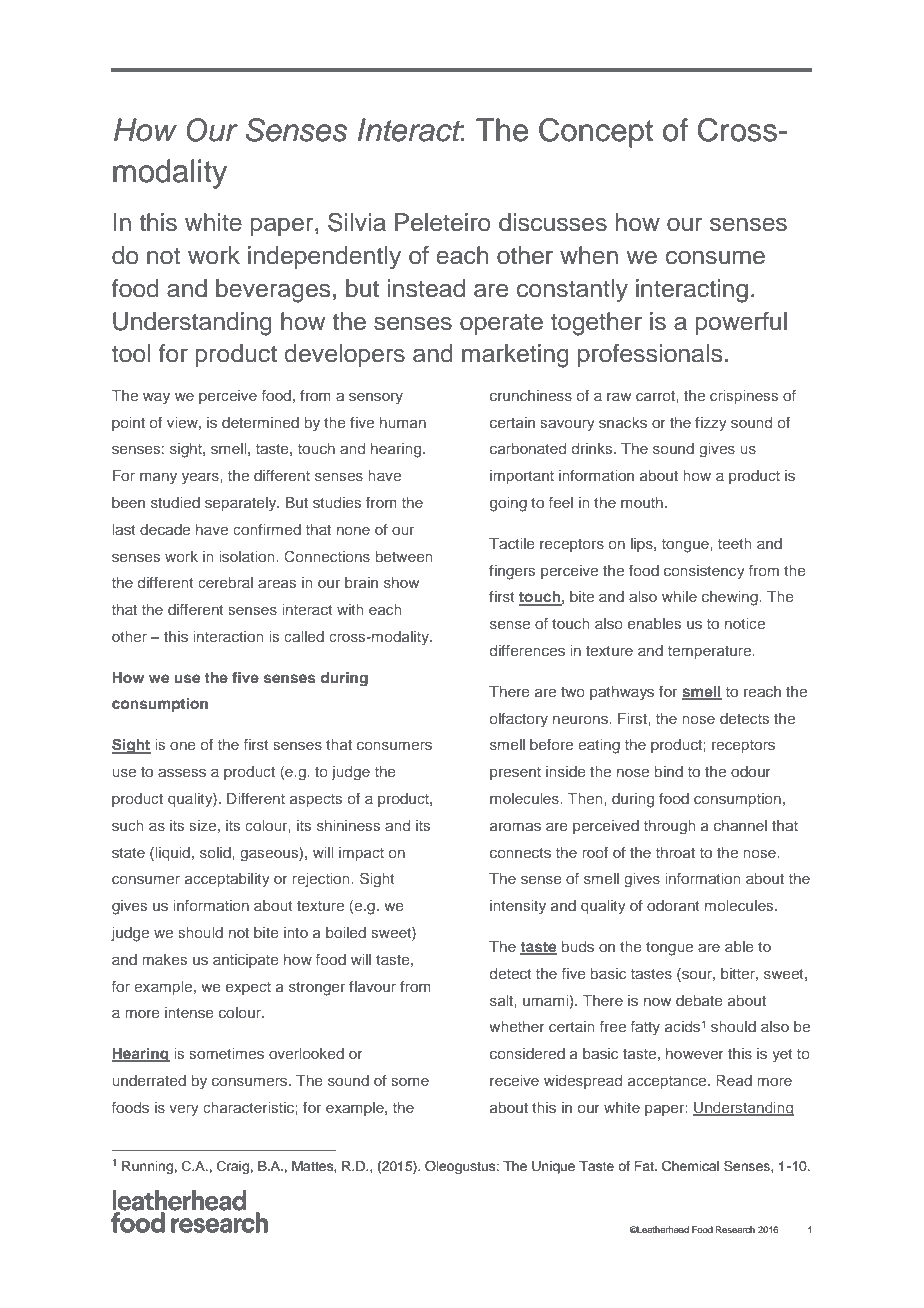 The height and width of the document is (1308, 924). Describe the element at coordinates (357, 222) in the document. I see `Silvia` at that location.
